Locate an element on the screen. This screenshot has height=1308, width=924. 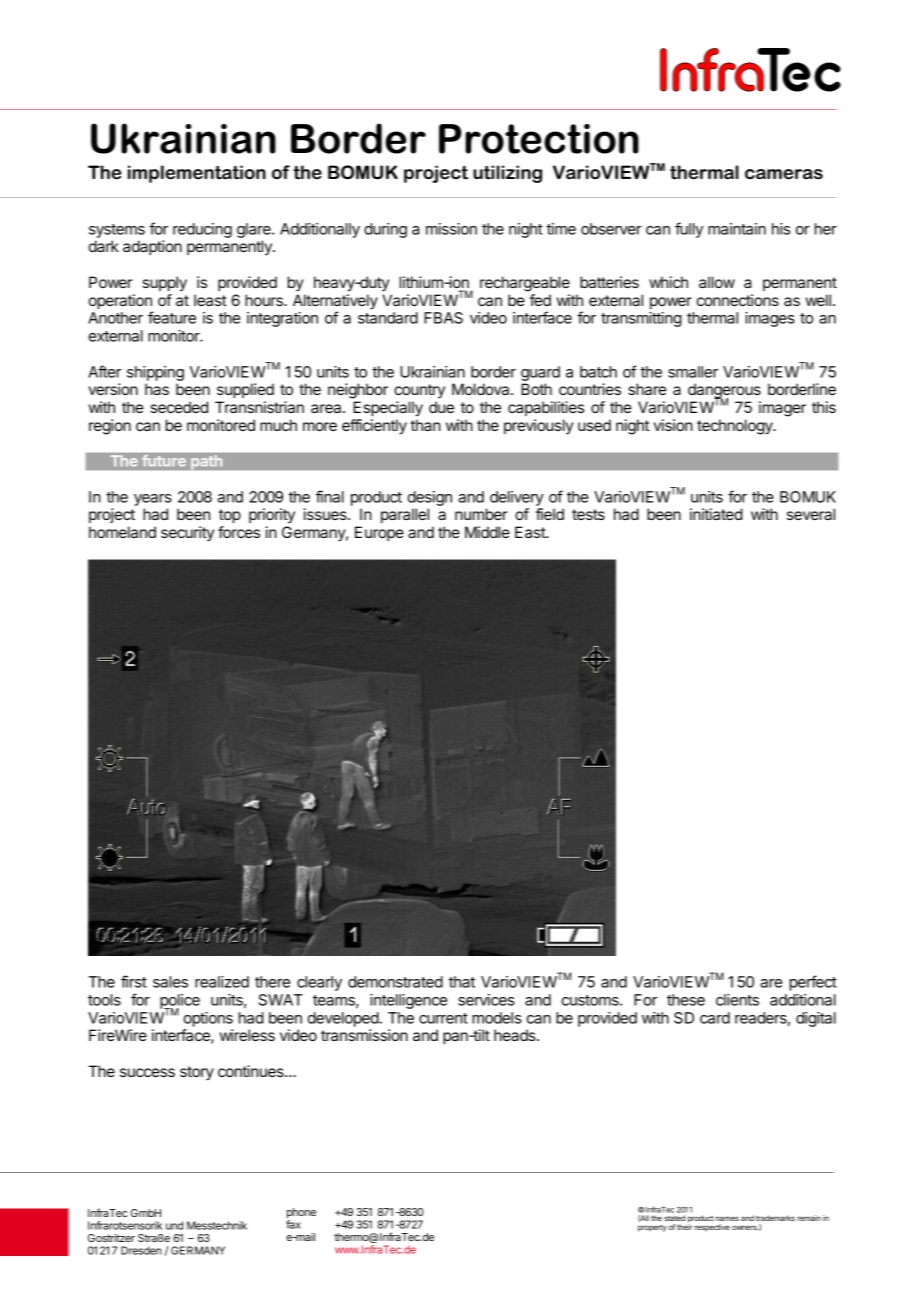
than is located at coordinates (425, 425).
